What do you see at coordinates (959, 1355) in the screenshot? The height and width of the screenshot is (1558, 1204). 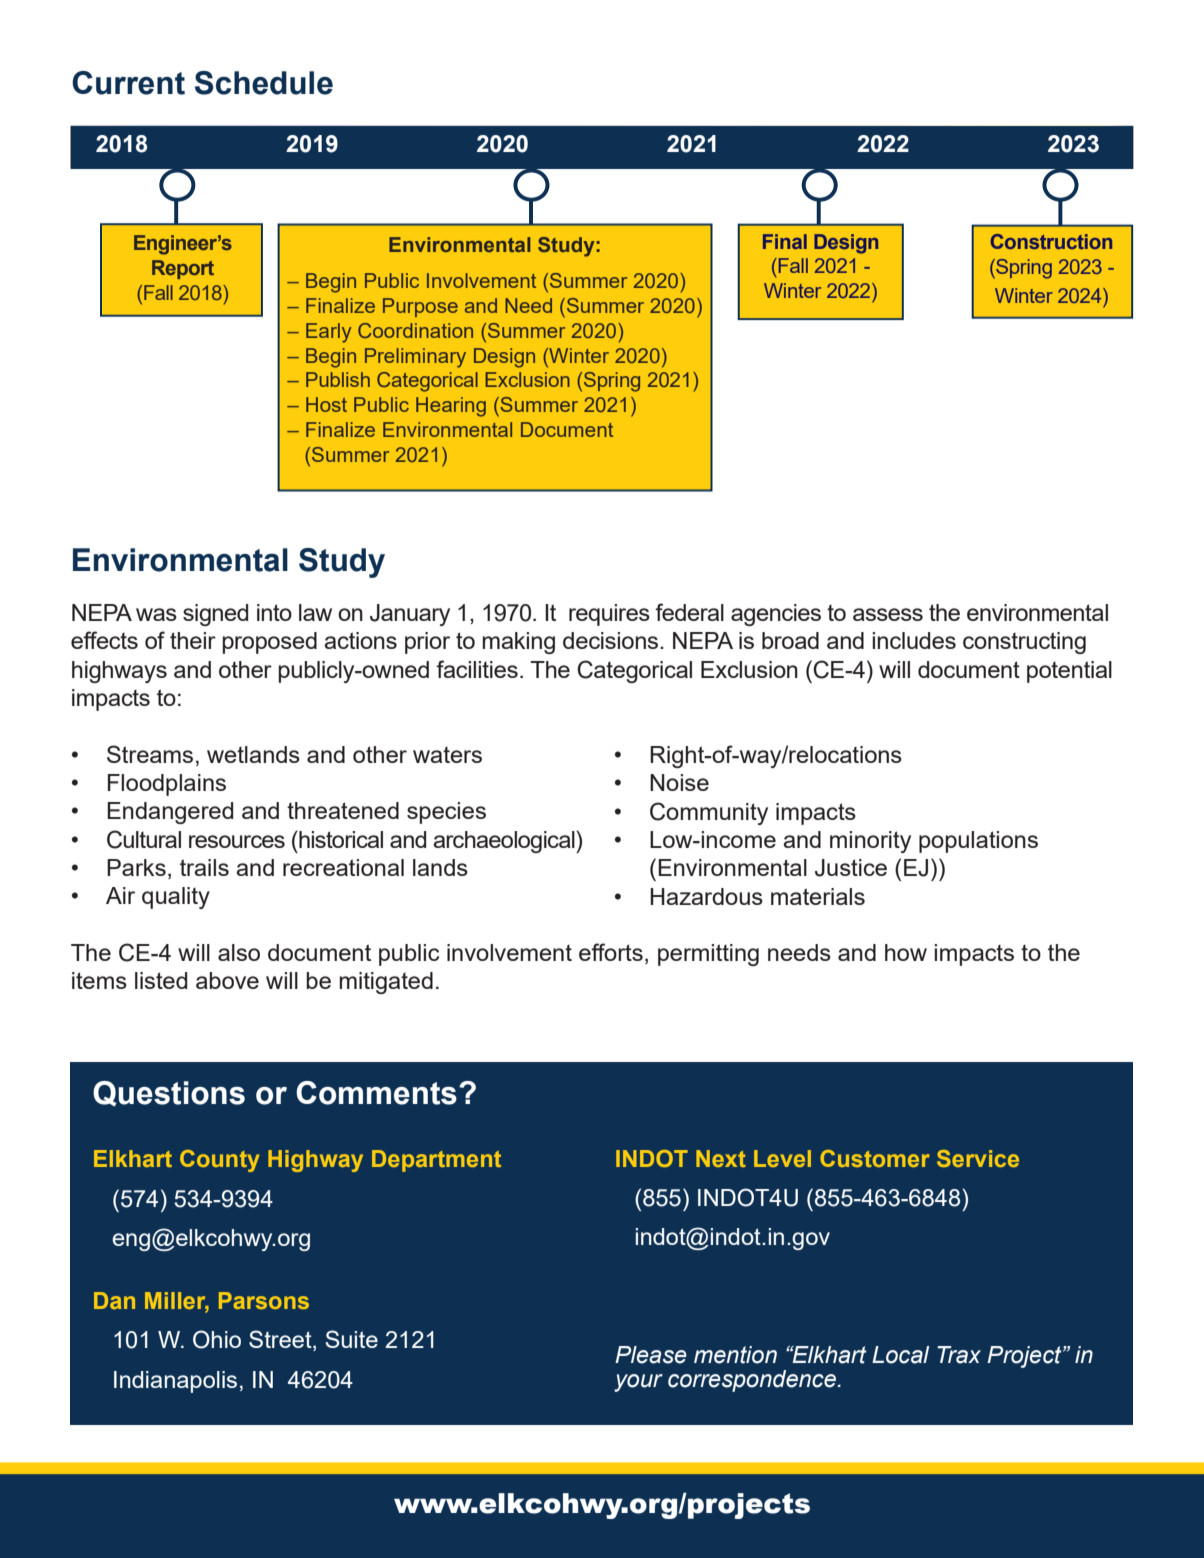 I see `Trax` at bounding box center [959, 1355].
